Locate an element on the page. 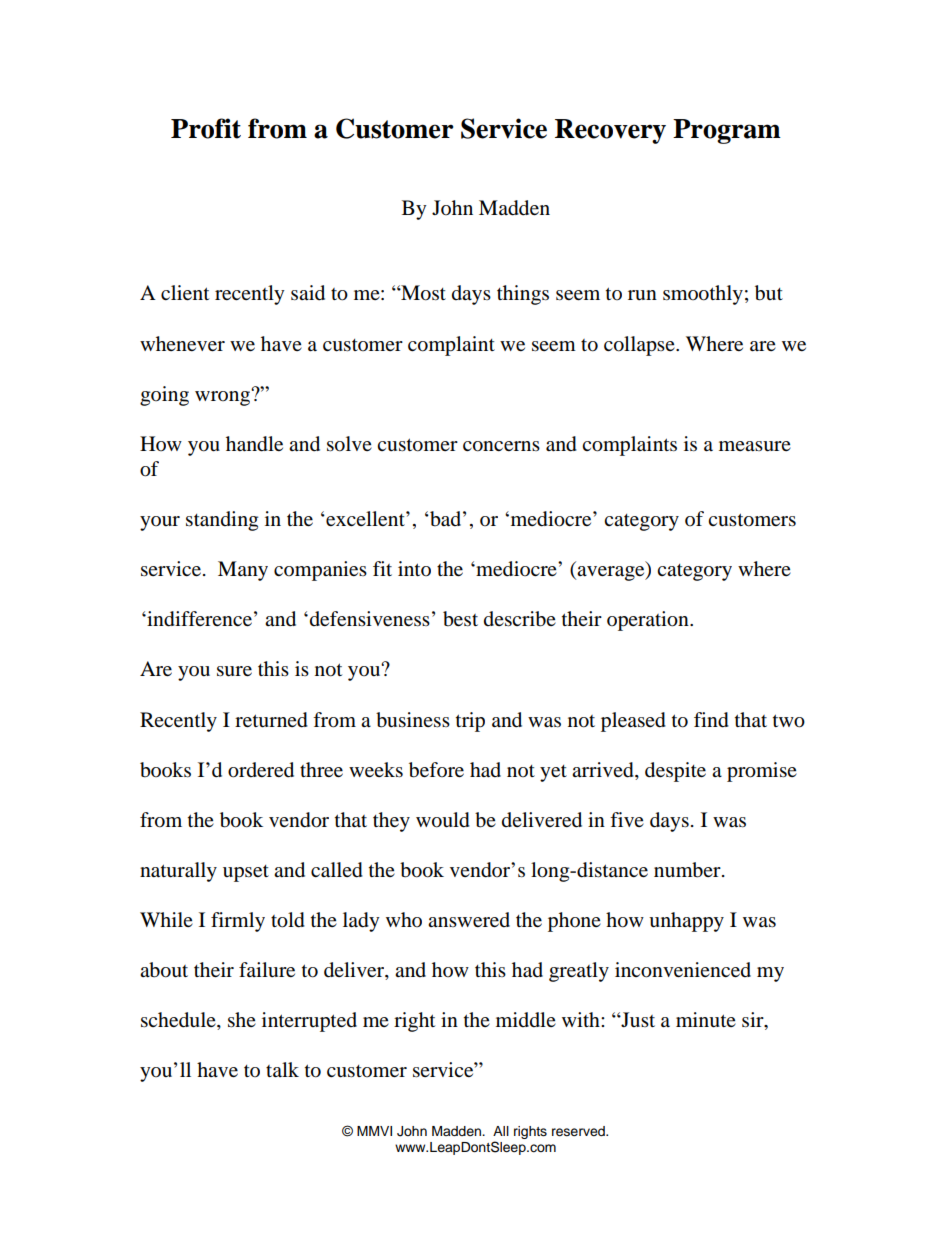 Image resolution: width=952 pixels, height=1233 pixels. Recovery is located at coordinates (610, 131).
